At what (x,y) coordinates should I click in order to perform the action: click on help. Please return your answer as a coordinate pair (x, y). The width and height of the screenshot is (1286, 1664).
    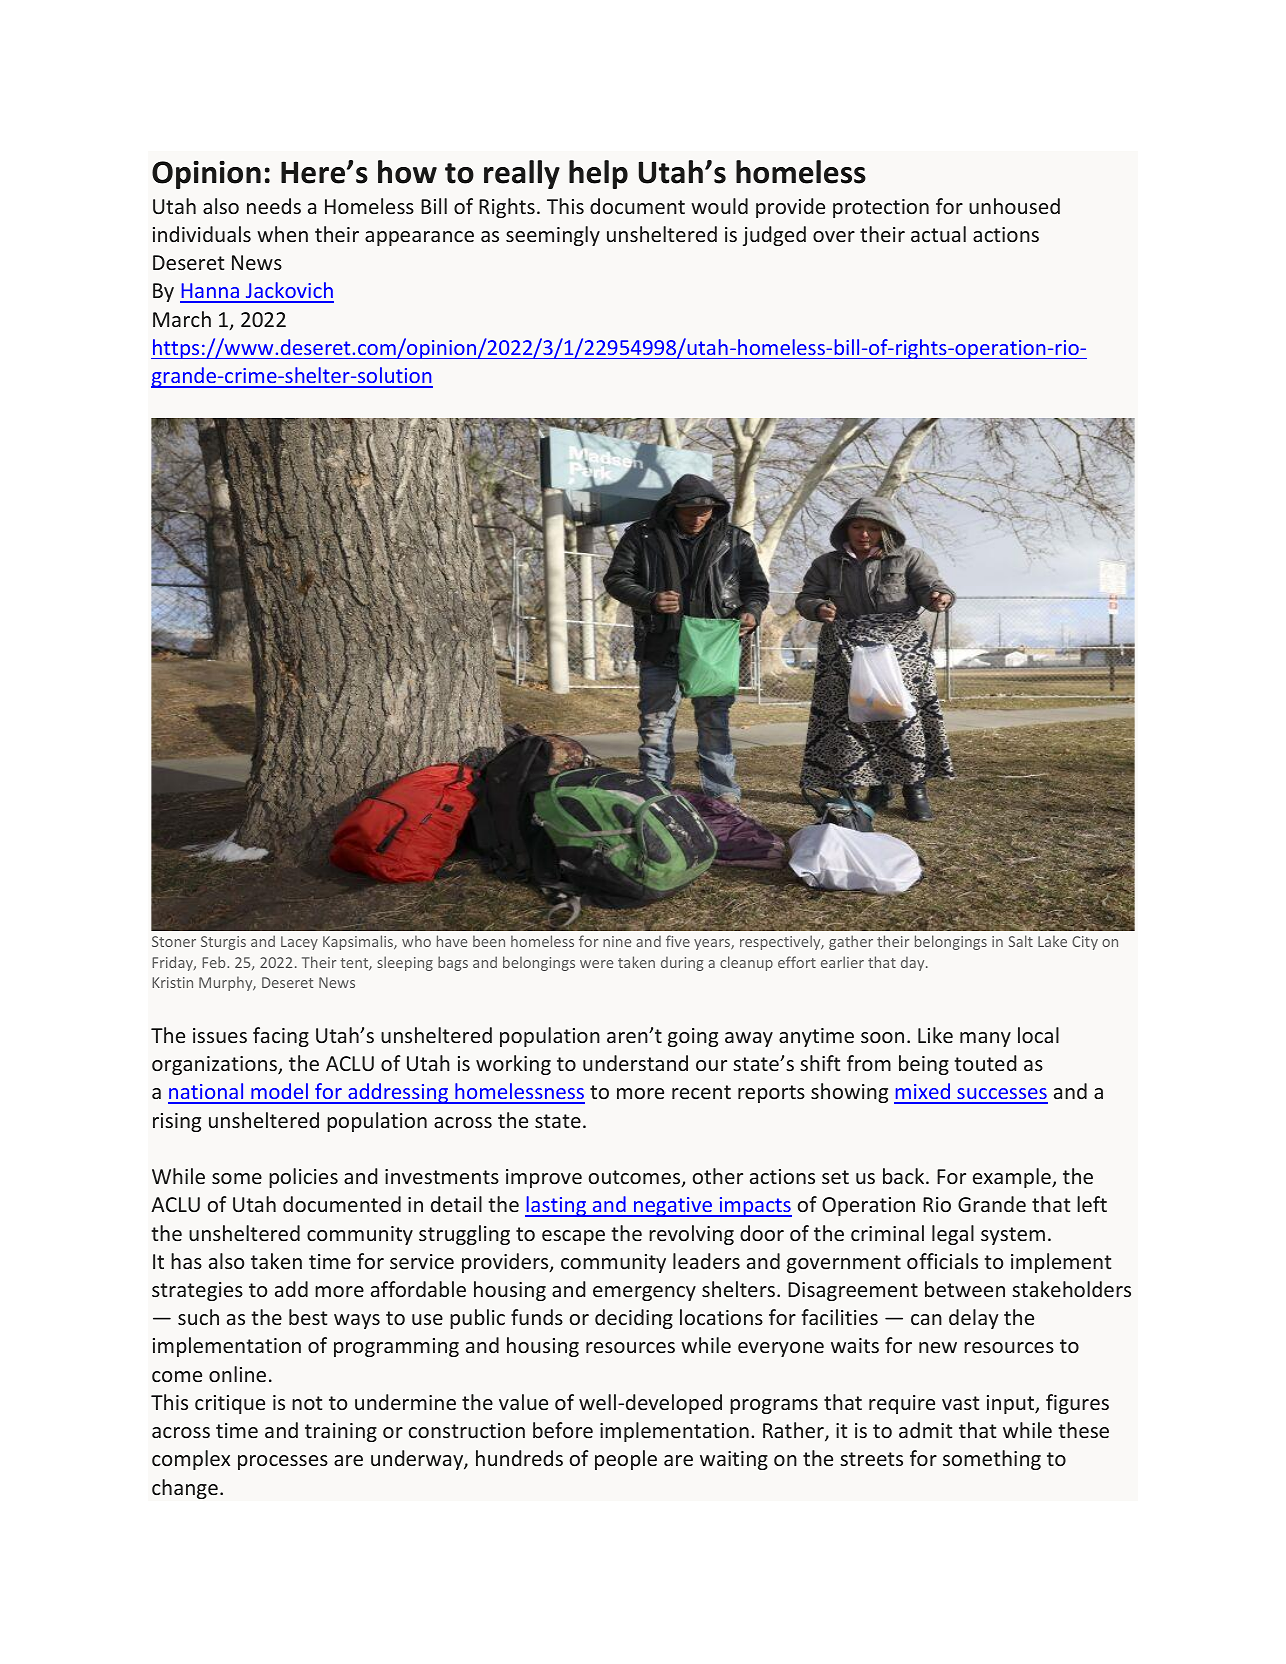
    Looking at the image, I should click on (598, 174).
